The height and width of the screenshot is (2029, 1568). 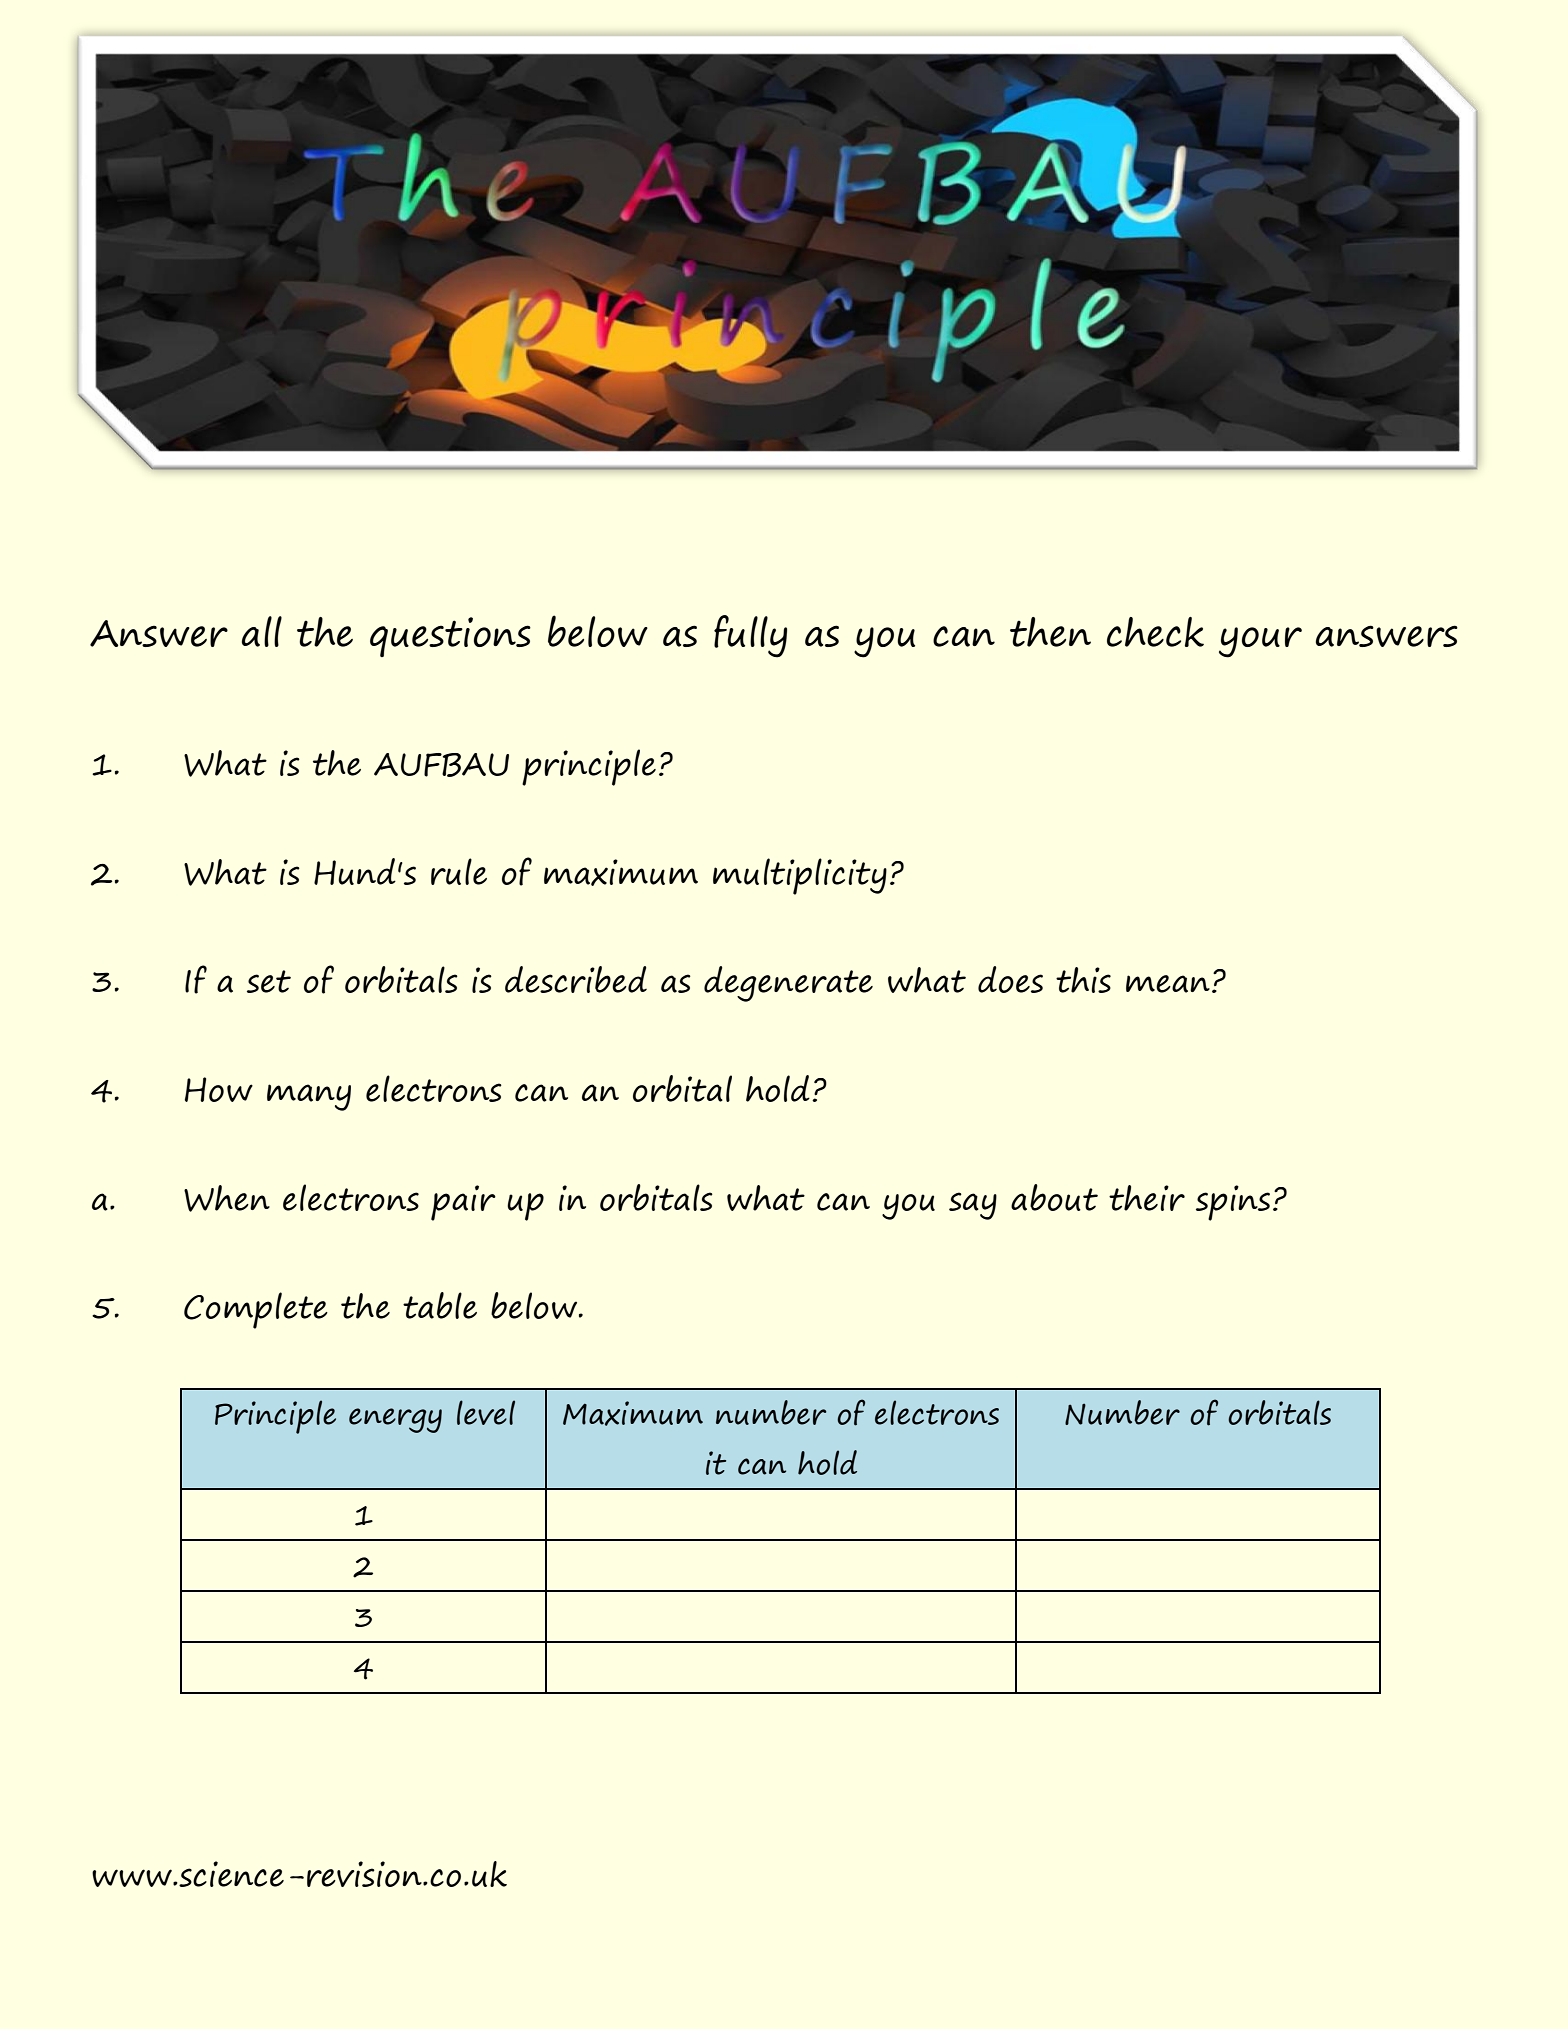 I want to click on say, so click(x=973, y=1206).
